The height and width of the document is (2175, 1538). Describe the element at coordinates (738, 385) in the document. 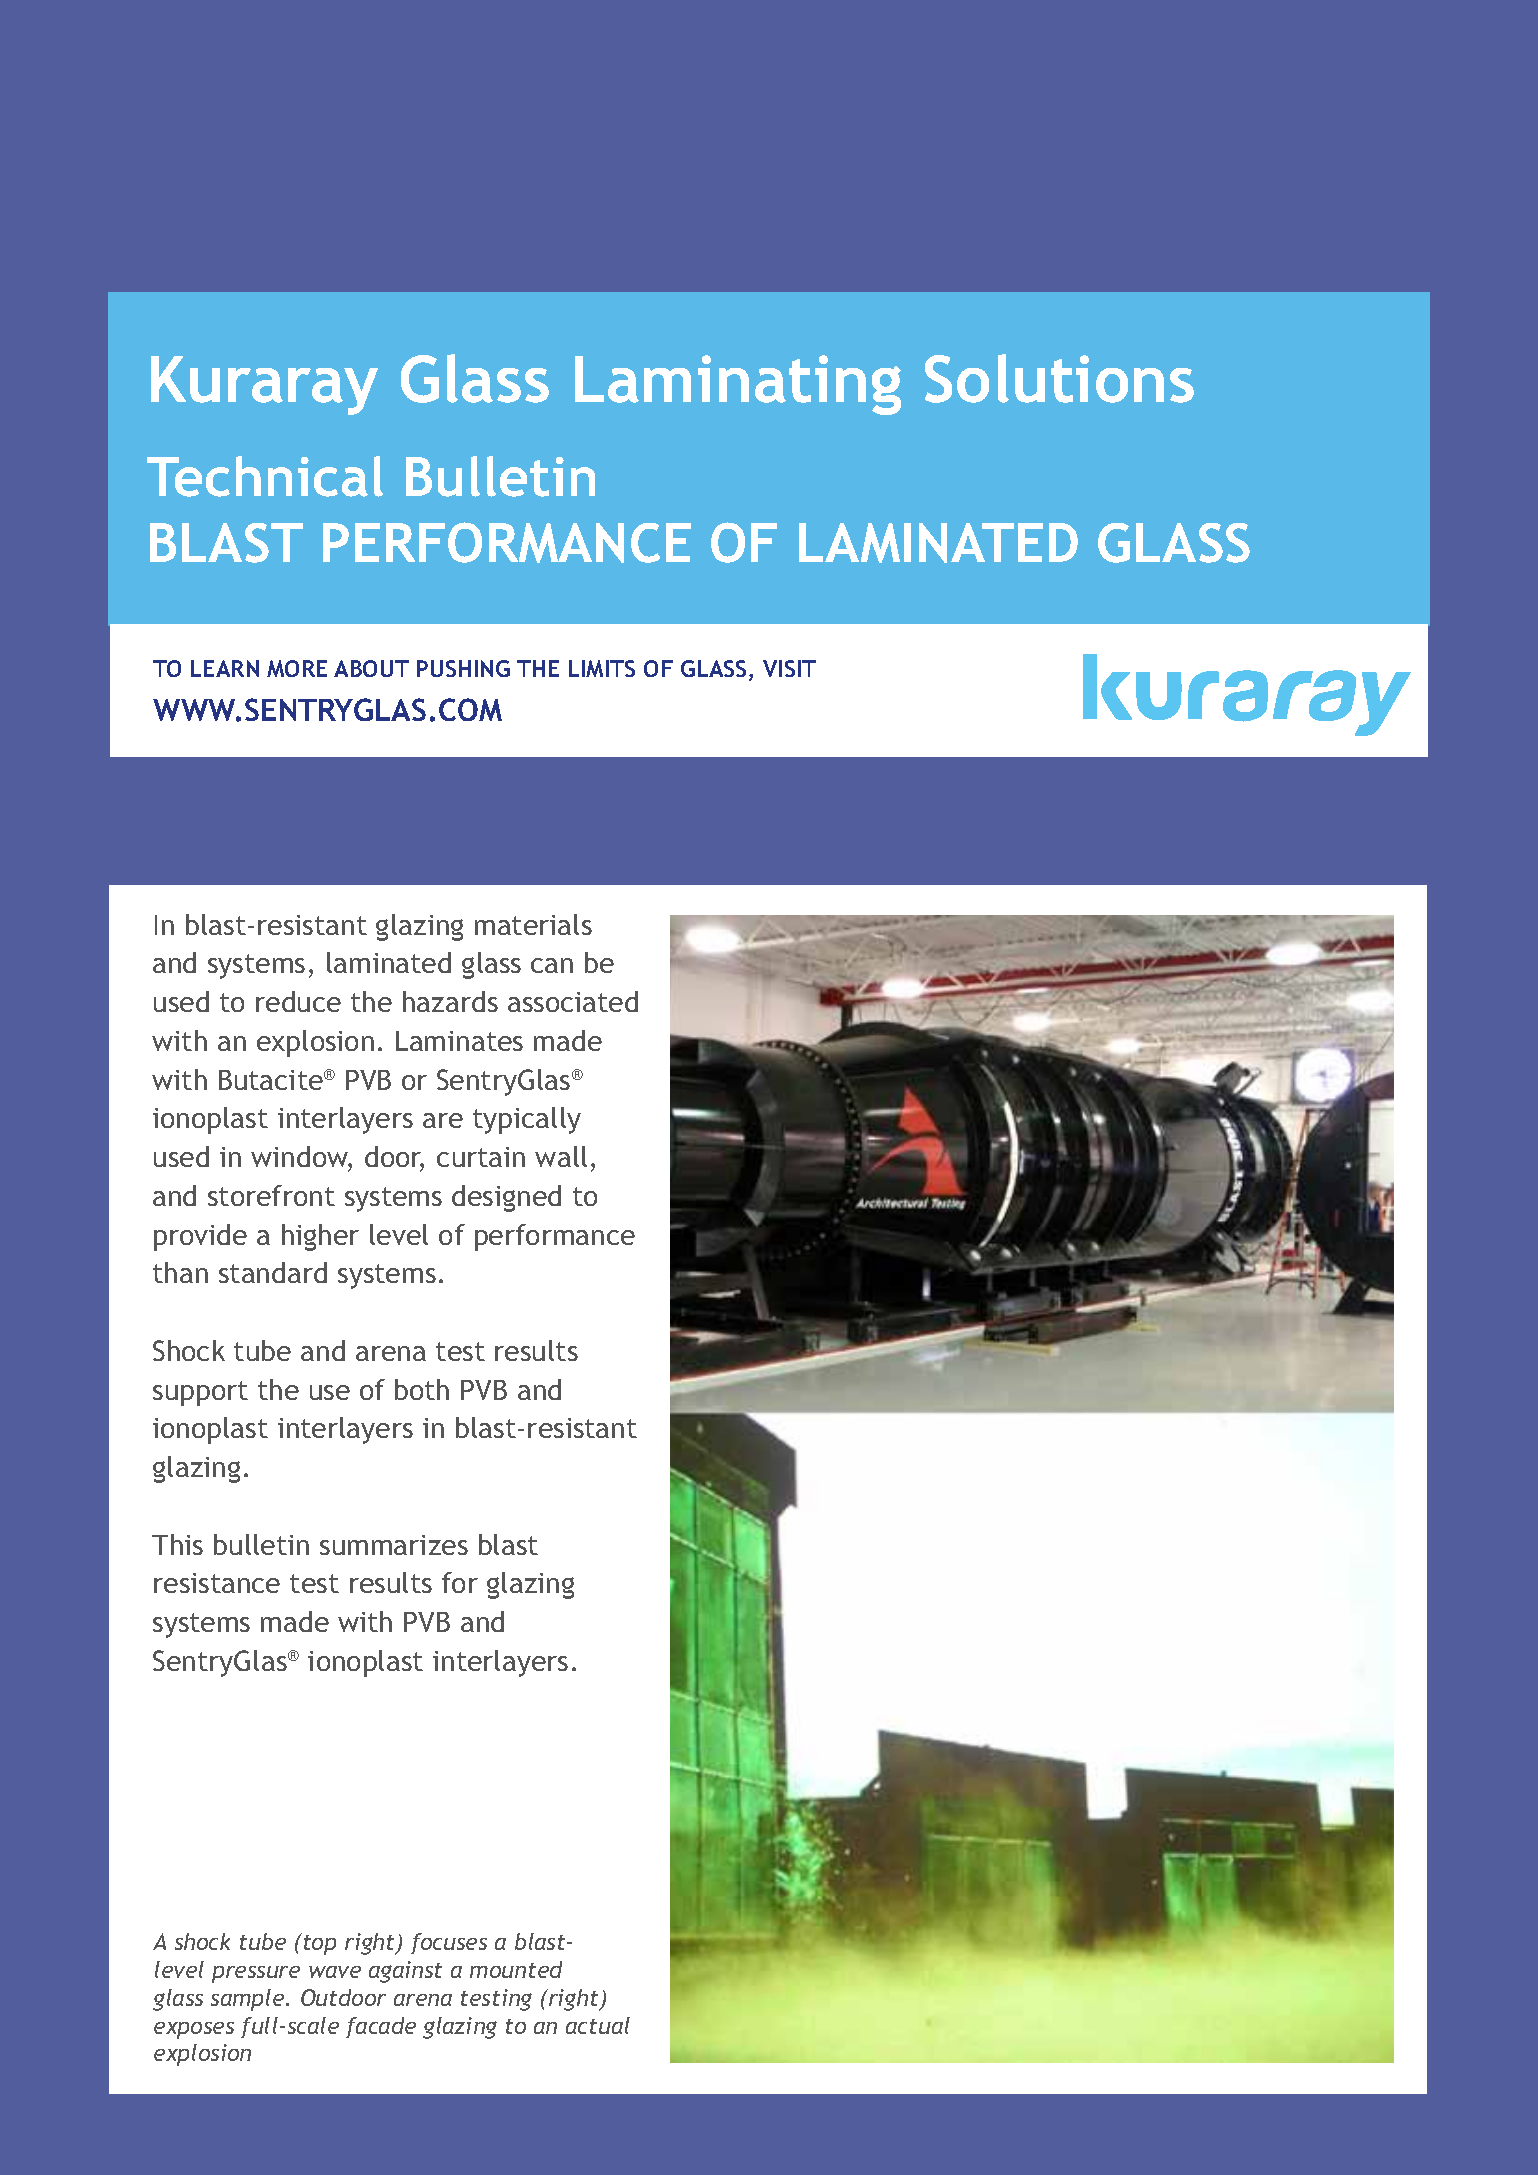

I see `Laminating` at that location.
